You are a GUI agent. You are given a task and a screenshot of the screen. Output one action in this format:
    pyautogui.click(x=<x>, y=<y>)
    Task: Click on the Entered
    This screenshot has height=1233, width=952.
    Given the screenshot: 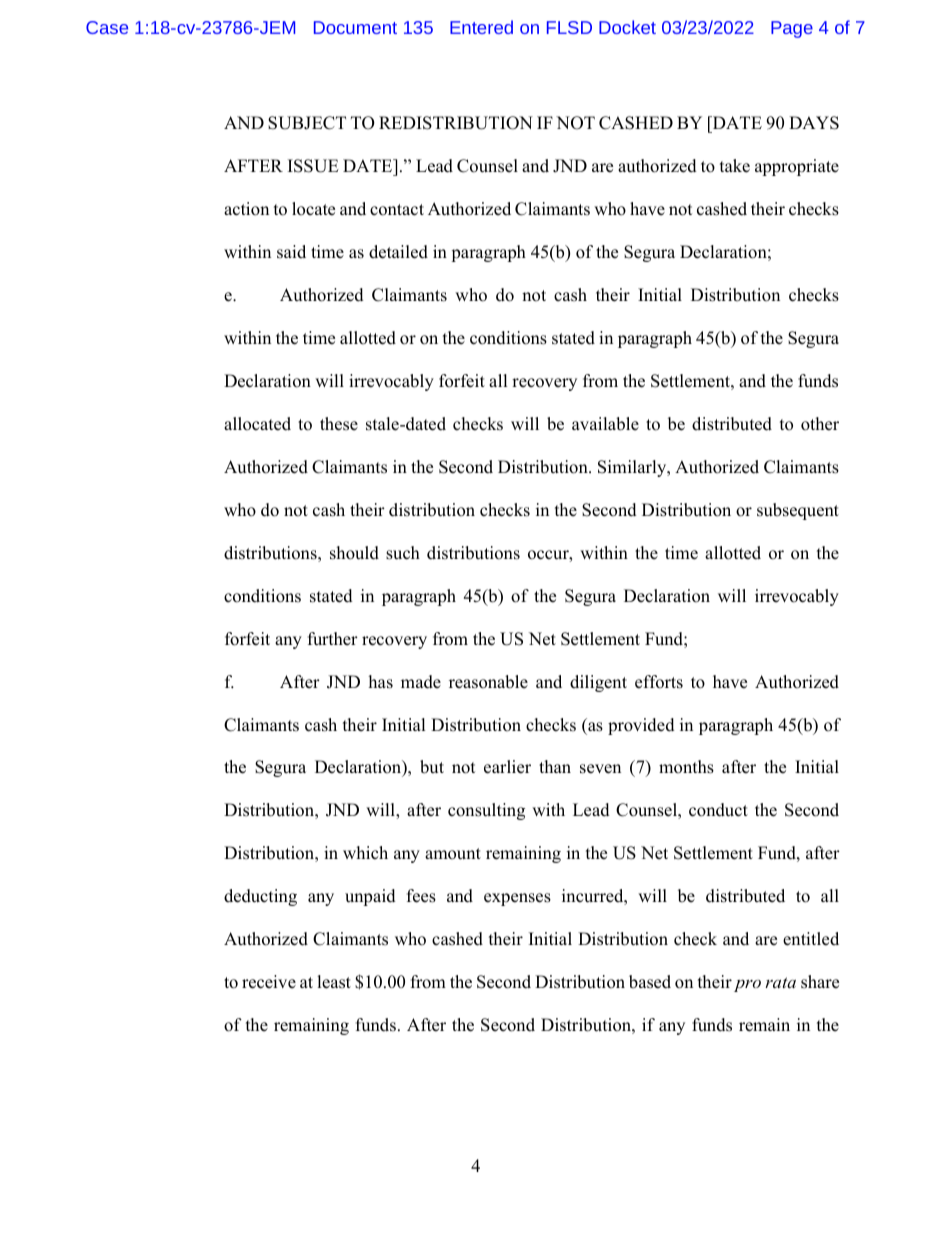 What is the action you would take?
    pyautogui.click(x=481, y=27)
